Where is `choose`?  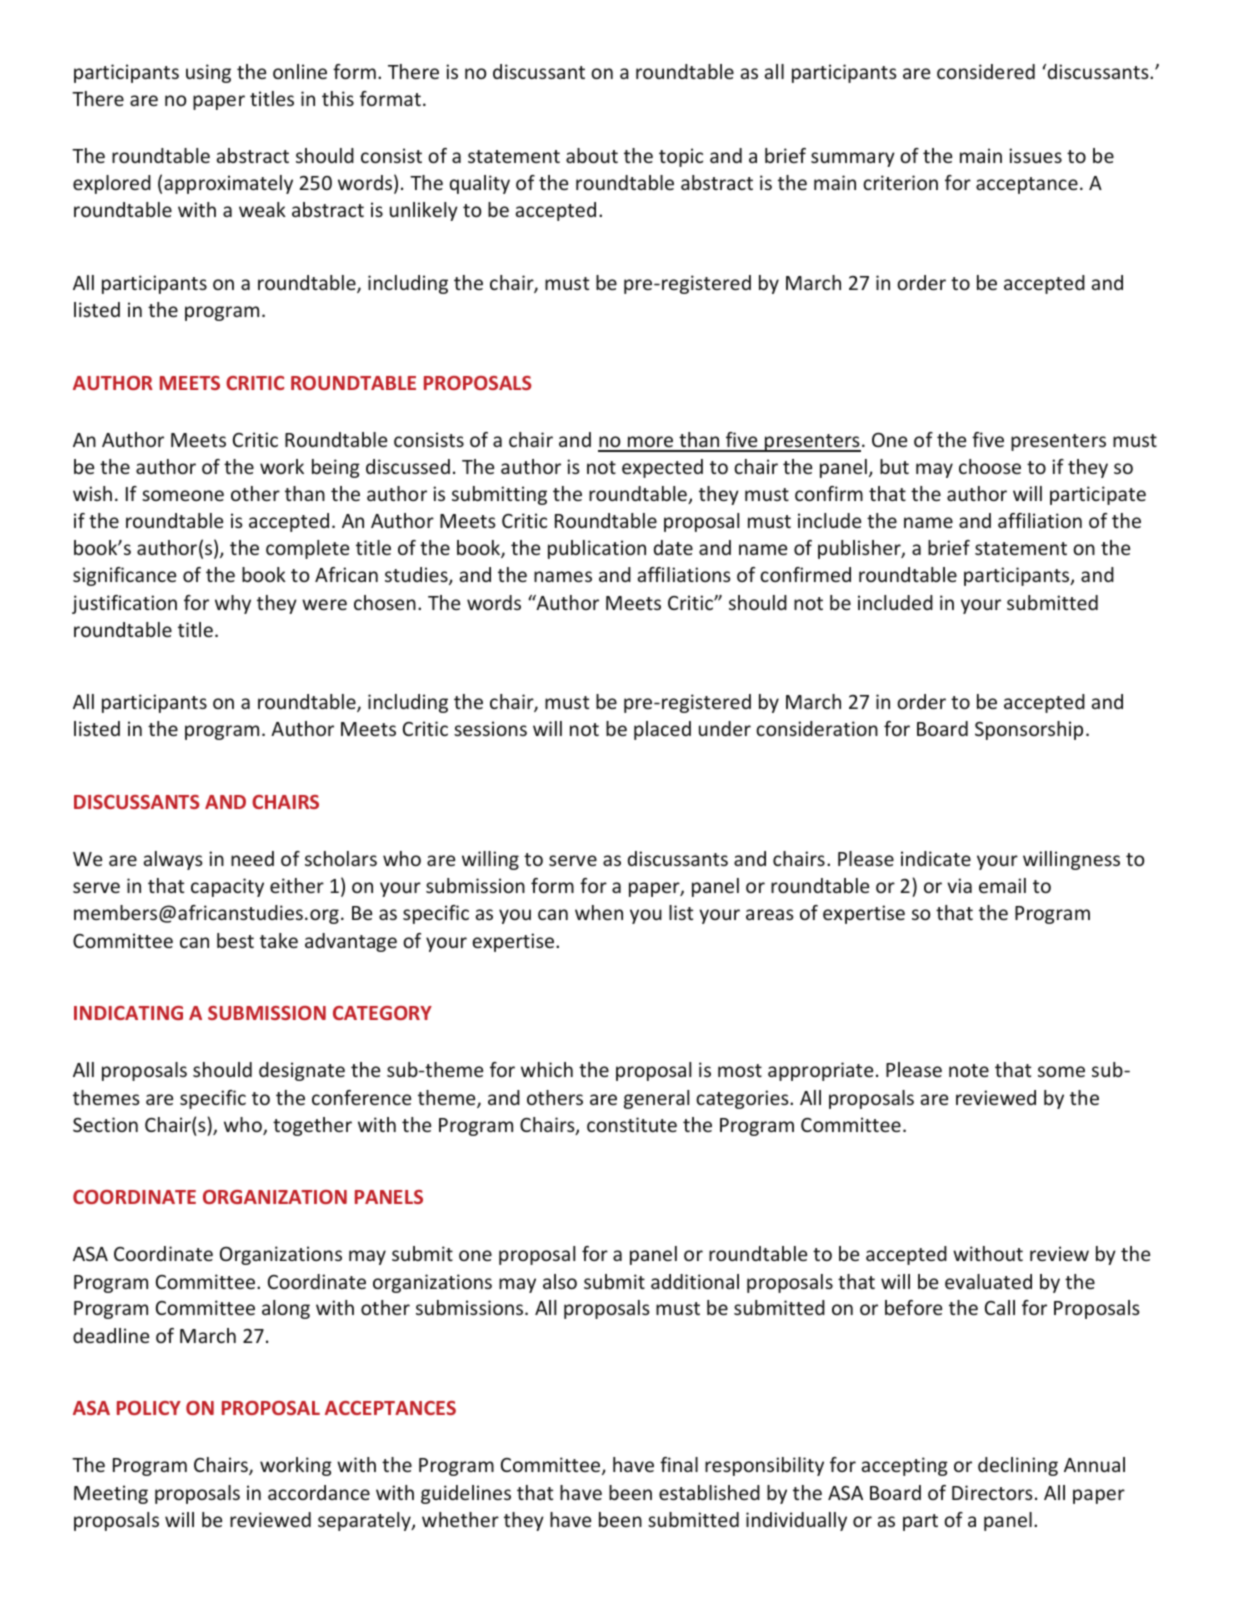
choose is located at coordinates (990, 466).
